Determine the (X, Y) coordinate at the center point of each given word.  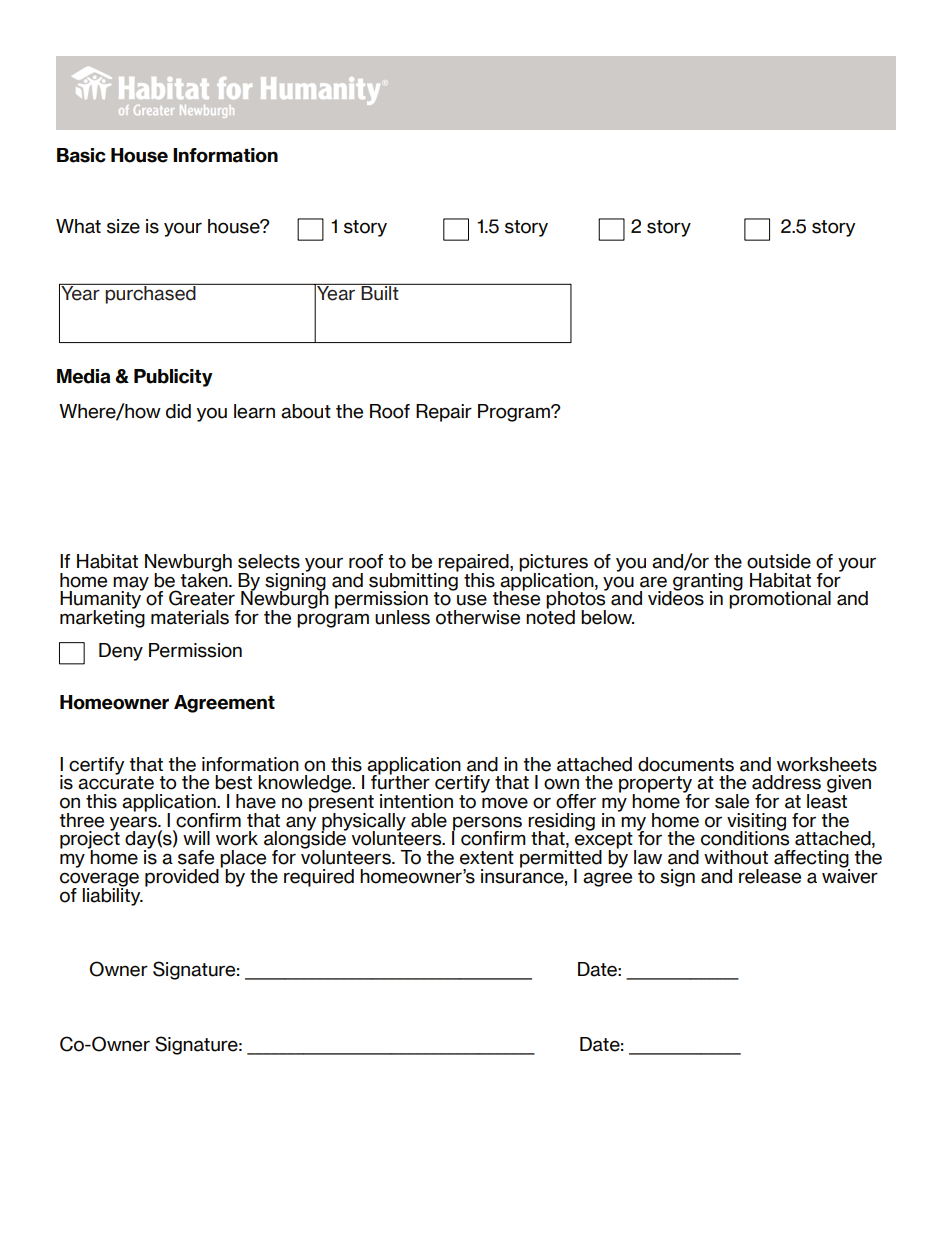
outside (779, 561)
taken (205, 579)
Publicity (173, 378)
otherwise (478, 617)
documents (686, 764)
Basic (81, 155)
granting (707, 581)
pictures (553, 564)
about (306, 411)
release (770, 876)
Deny (121, 652)
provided (183, 876)
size (123, 226)
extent (487, 858)
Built (380, 292)
